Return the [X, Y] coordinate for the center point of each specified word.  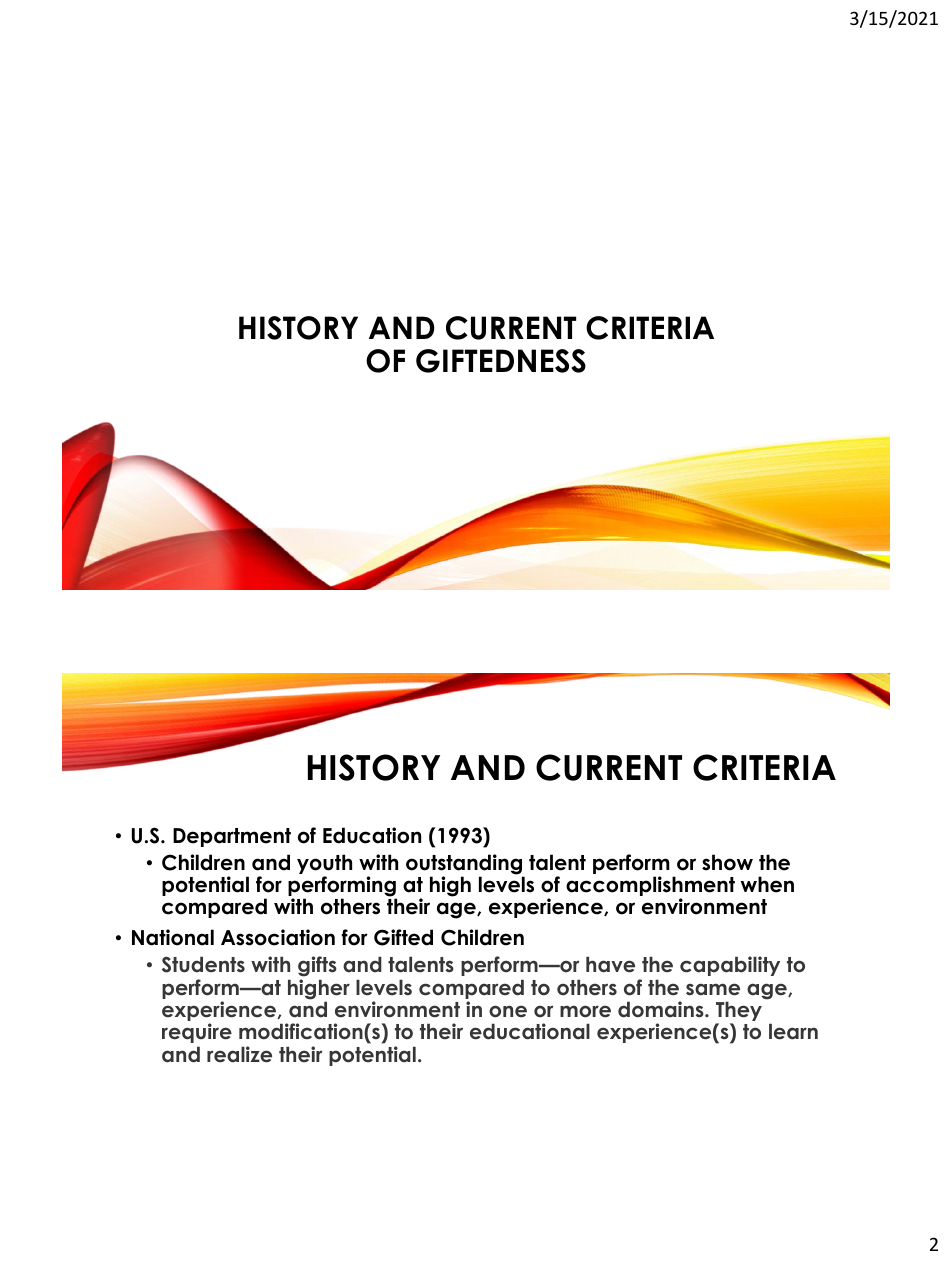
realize [239, 1054]
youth [324, 865]
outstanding [465, 865]
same [713, 989]
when [767, 884]
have [610, 964]
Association [278, 937]
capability [730, 966]
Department [232, 837]
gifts [317, 966]
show [727, 862]
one [508, 1011]
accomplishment [650, 887]
